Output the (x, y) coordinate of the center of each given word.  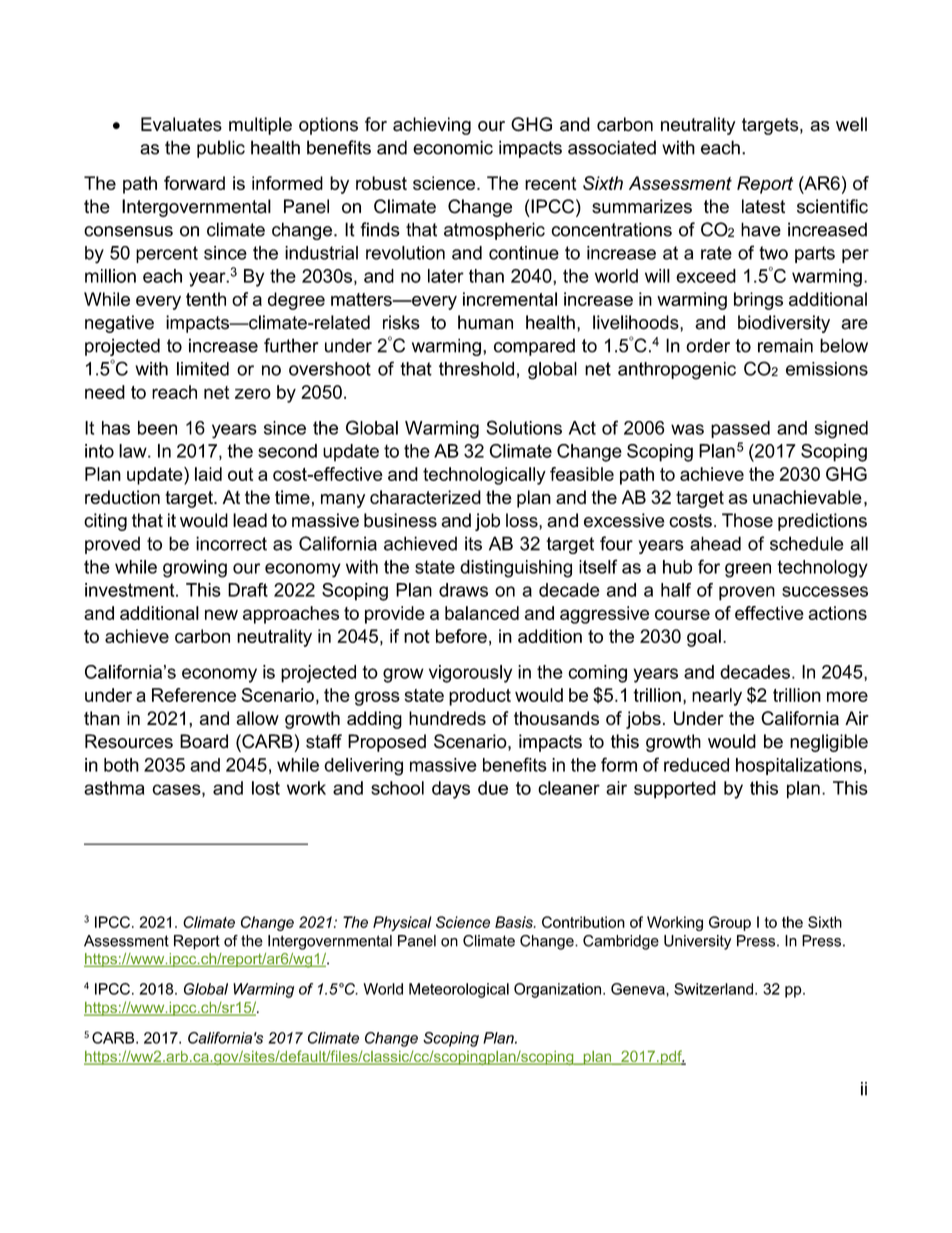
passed (740, 429)
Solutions (524, 427)
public (221, 149)
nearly (717, 697)
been (157, 428)
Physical (402, 923)
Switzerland (715, 989)
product (480, 697)
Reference (194, 695)
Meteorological (459, 990)
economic (453, 147)
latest (763, 206)
